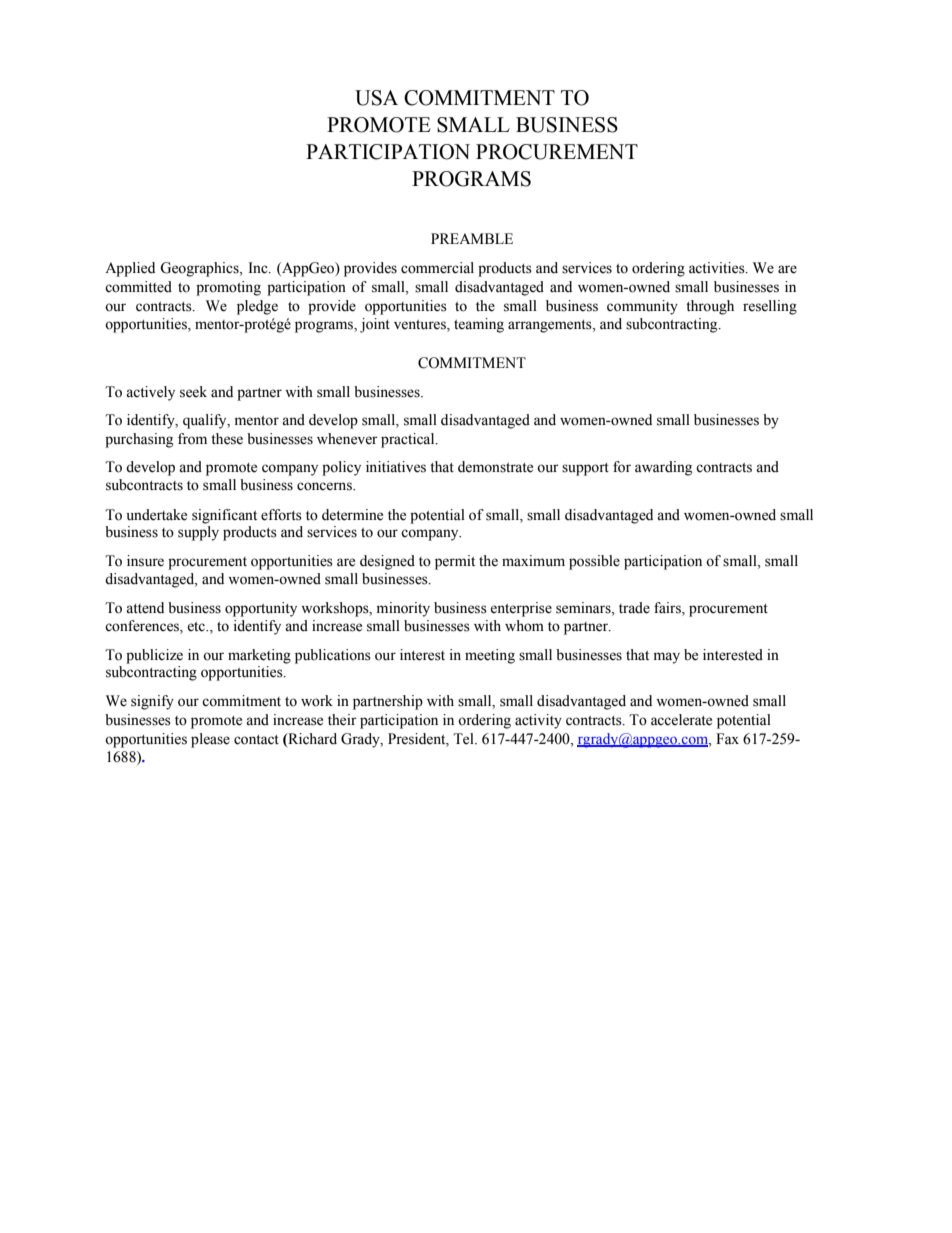 This screenshot has height=1233, width=952. I want to click on insure, so click(145, 561).
